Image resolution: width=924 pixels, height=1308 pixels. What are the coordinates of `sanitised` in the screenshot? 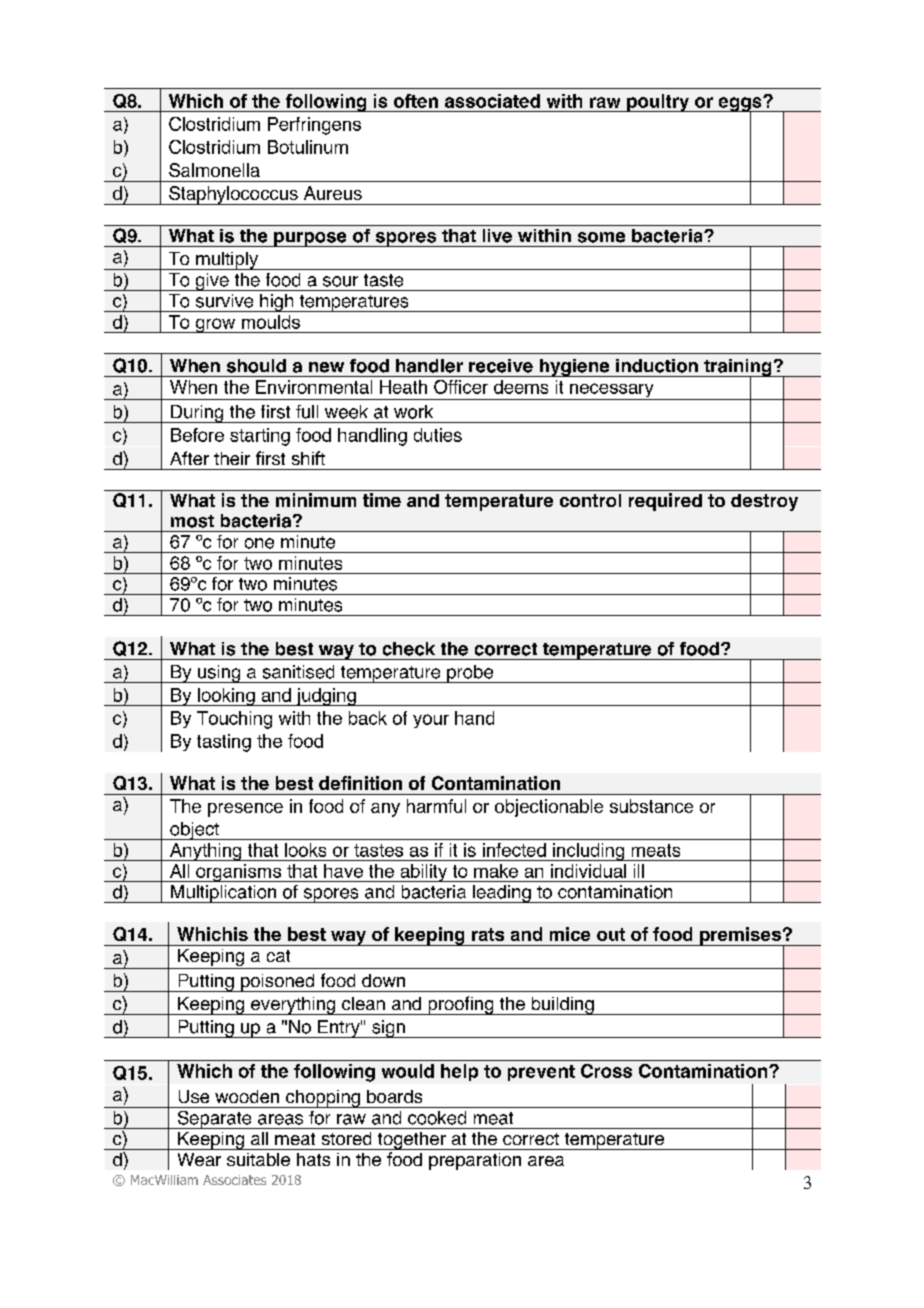 It's located at (298, 672).
